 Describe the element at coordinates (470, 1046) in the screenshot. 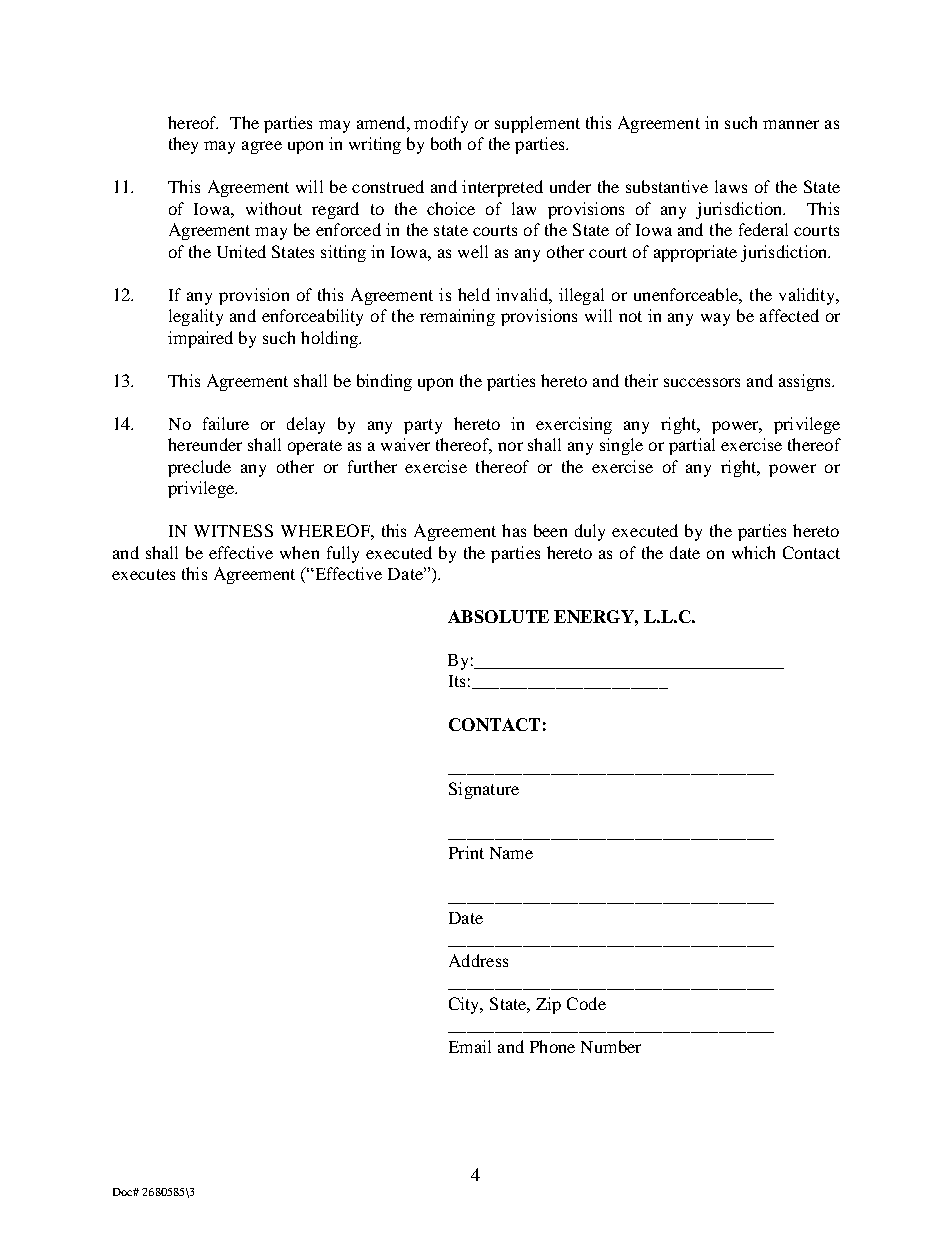

I see `Email` at that location.
